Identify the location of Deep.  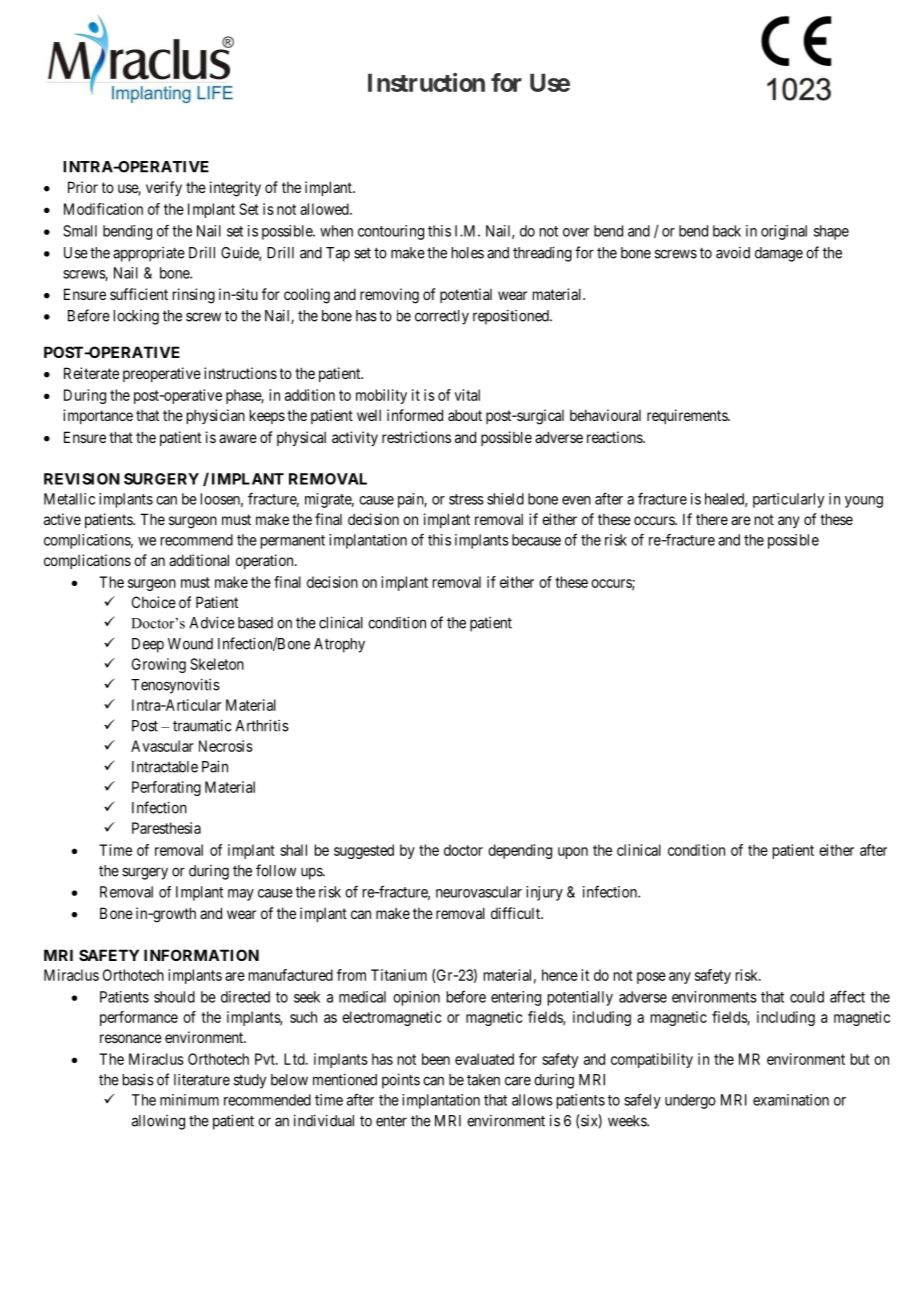
(148, 645).
